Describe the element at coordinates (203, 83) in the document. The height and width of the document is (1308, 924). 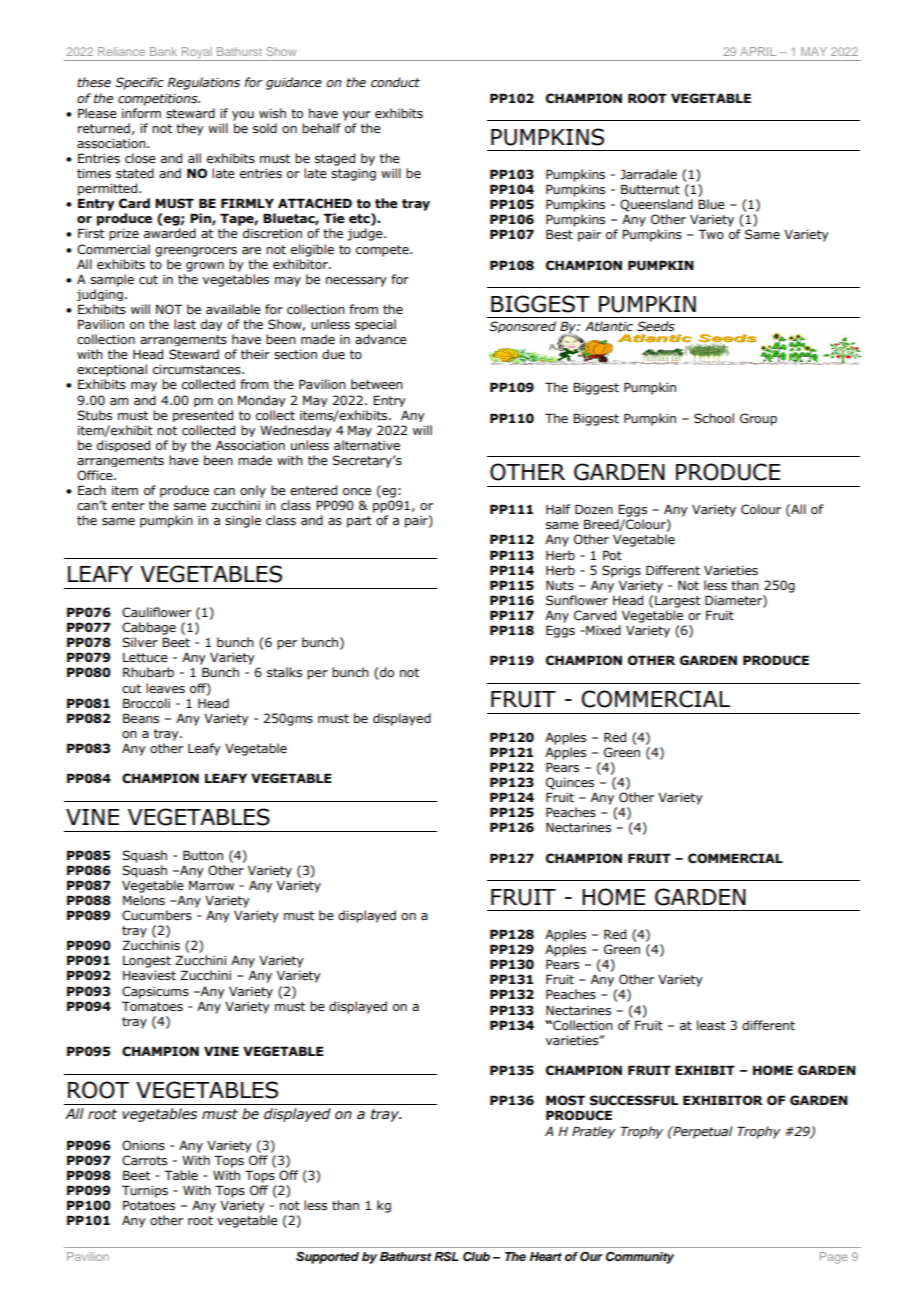
I see `Regulations` at that location.
